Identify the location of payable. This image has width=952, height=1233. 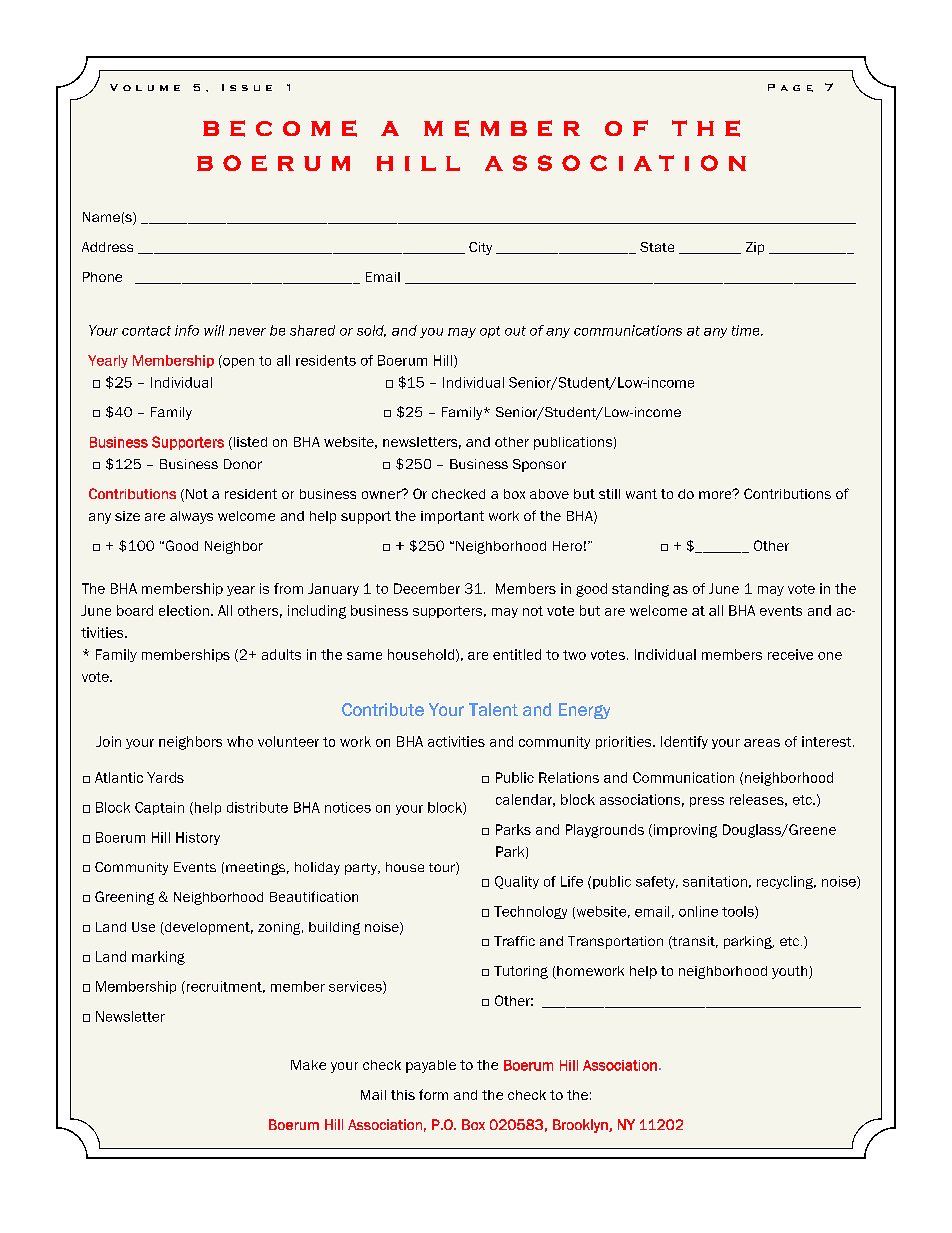
(431, 1066).
